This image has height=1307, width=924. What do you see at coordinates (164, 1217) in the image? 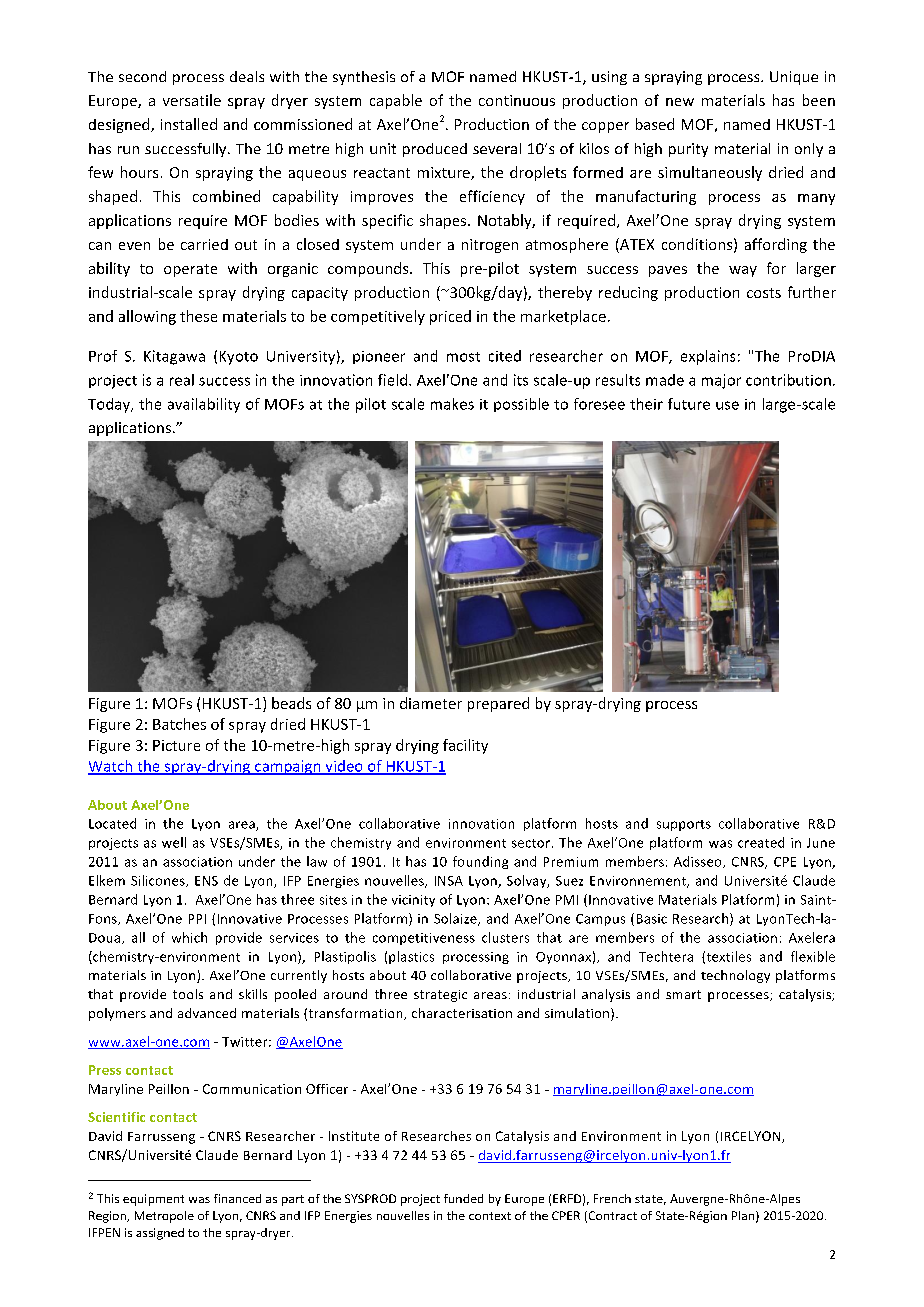
I see `Metropole` at bounding box center [164, 1217].
